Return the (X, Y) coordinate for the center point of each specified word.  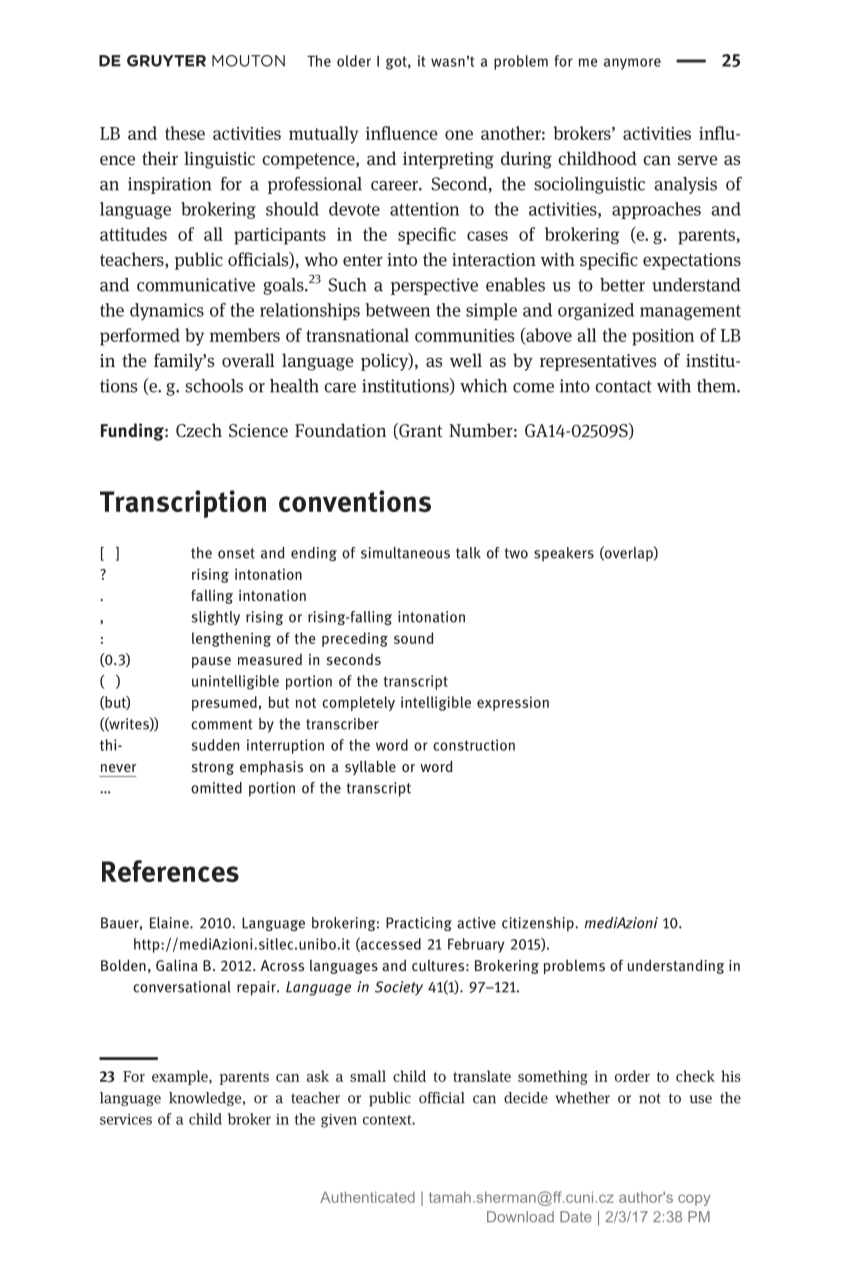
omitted (216, 788)
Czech (199, 430)
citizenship (539, 924)
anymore (632, 64)
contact (623, 386)
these (185, 133)
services (126, 1119)
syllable (370, 767)
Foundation (340, 430)
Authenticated (367, 1197)
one (459, 135)
